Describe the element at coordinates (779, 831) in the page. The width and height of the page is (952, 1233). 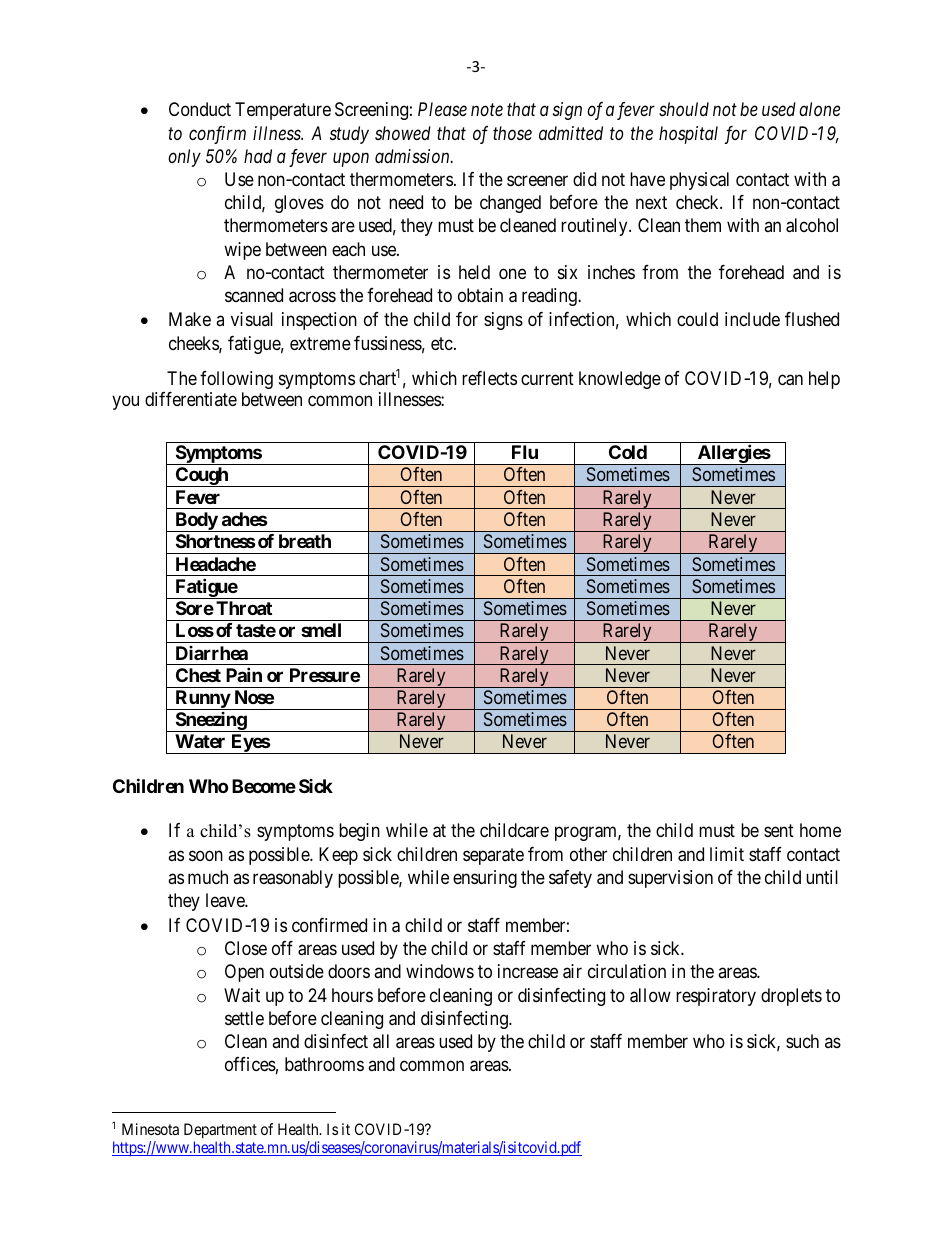
I see `sent` at that location.
